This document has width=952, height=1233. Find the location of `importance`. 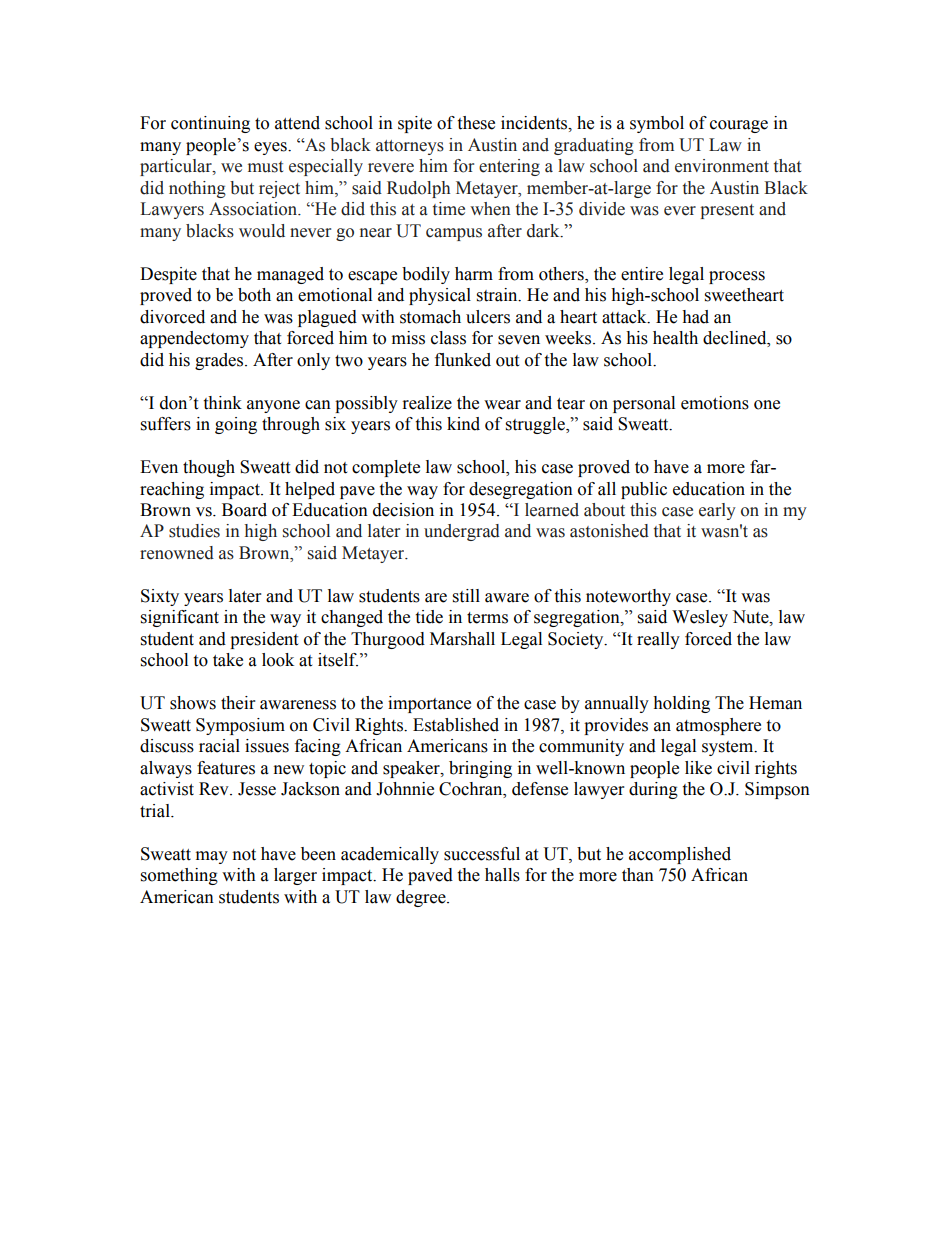

importance is located at coordinates (429, 704).
